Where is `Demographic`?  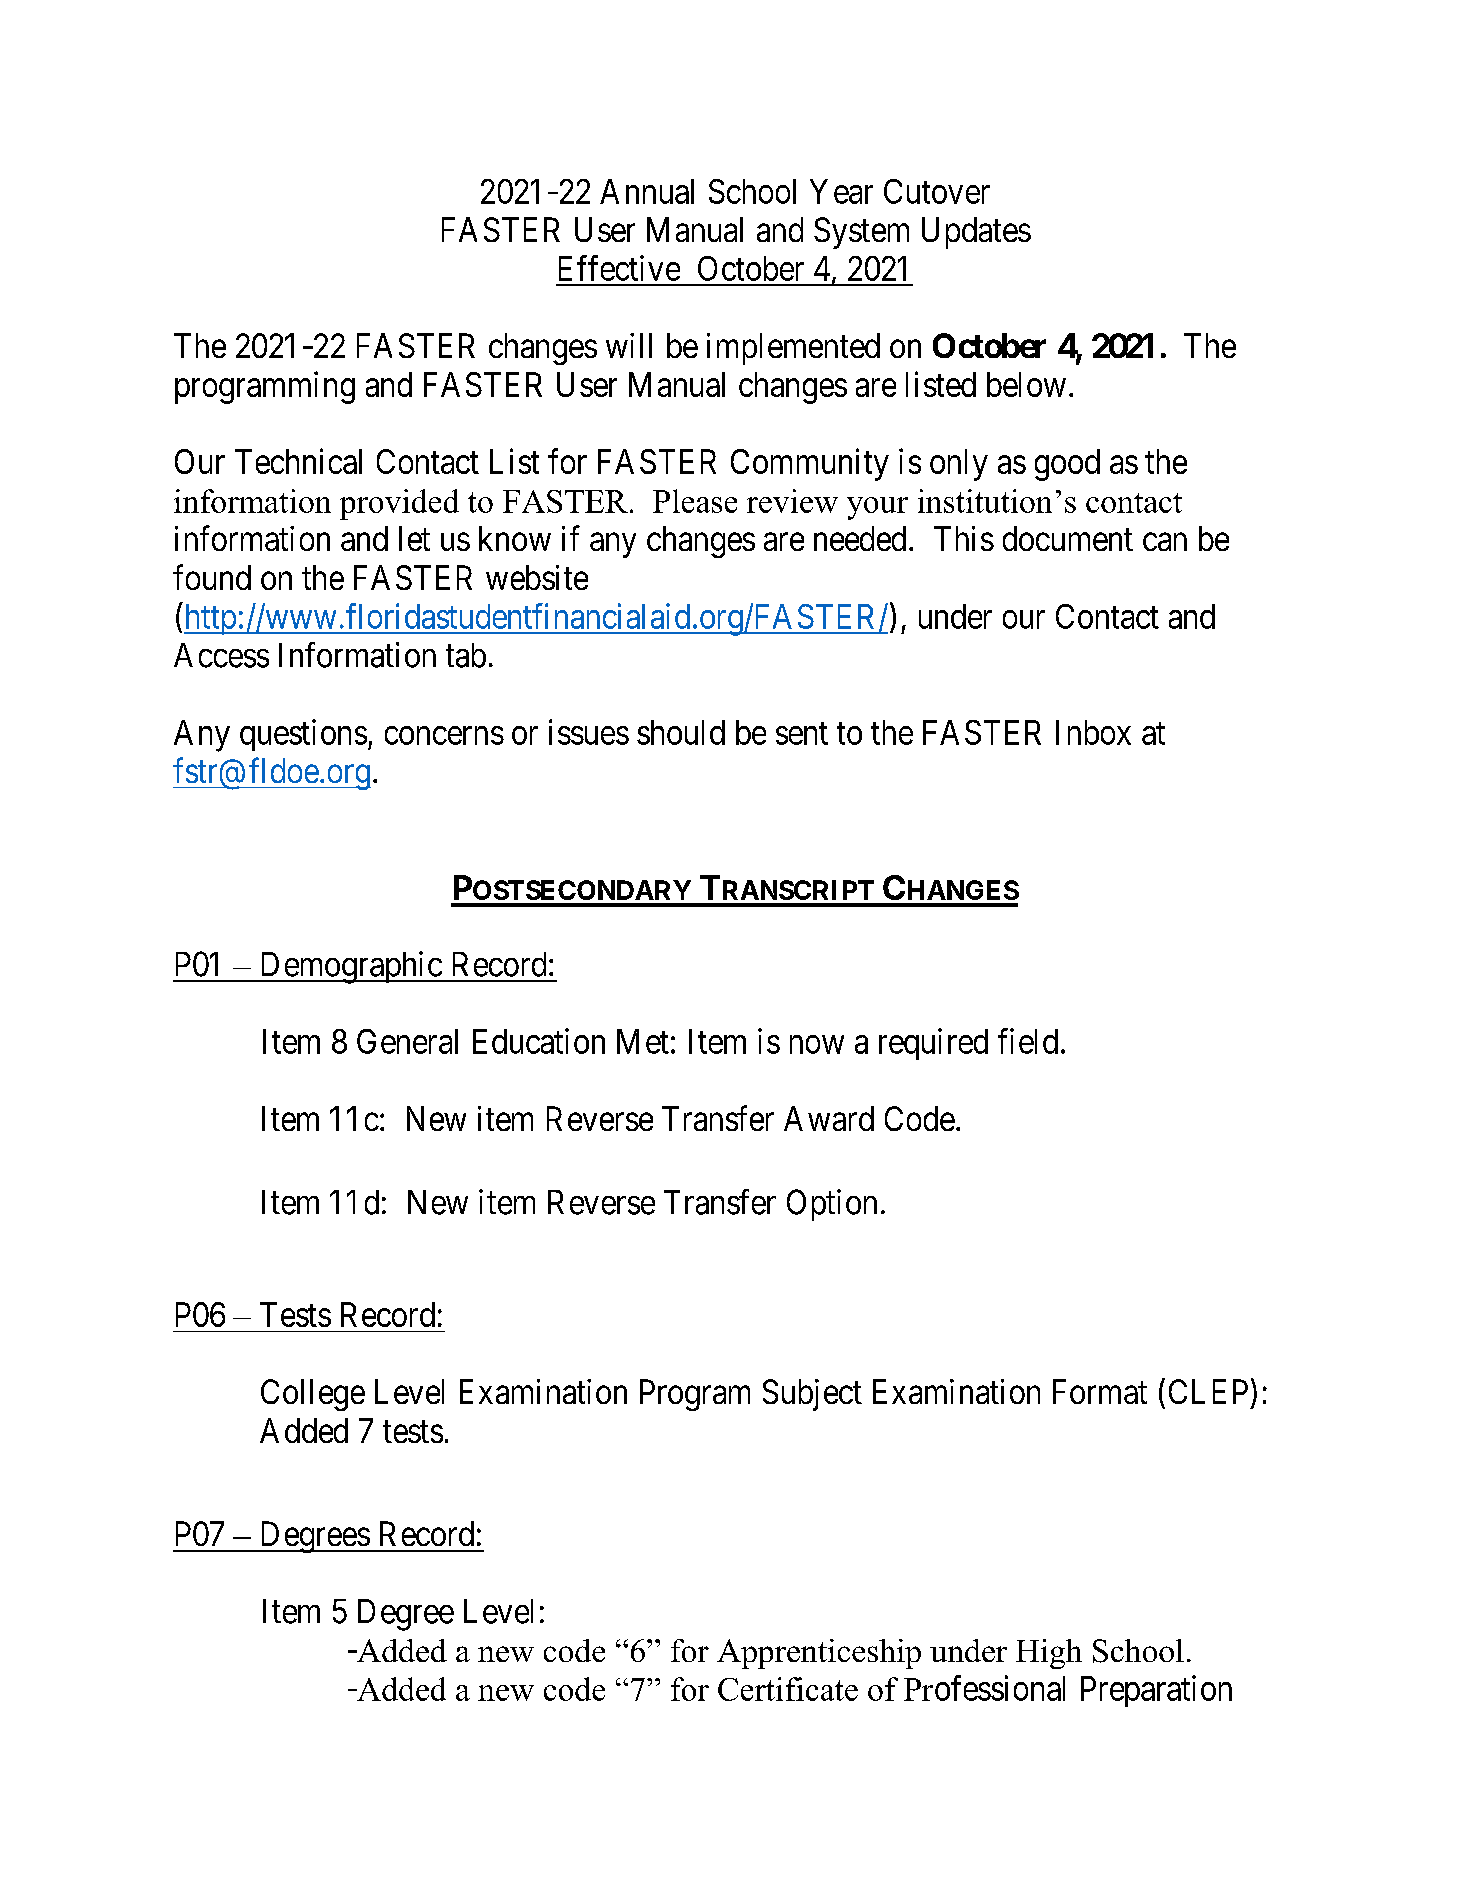
Demographic is located at coordinates (350, 967).
